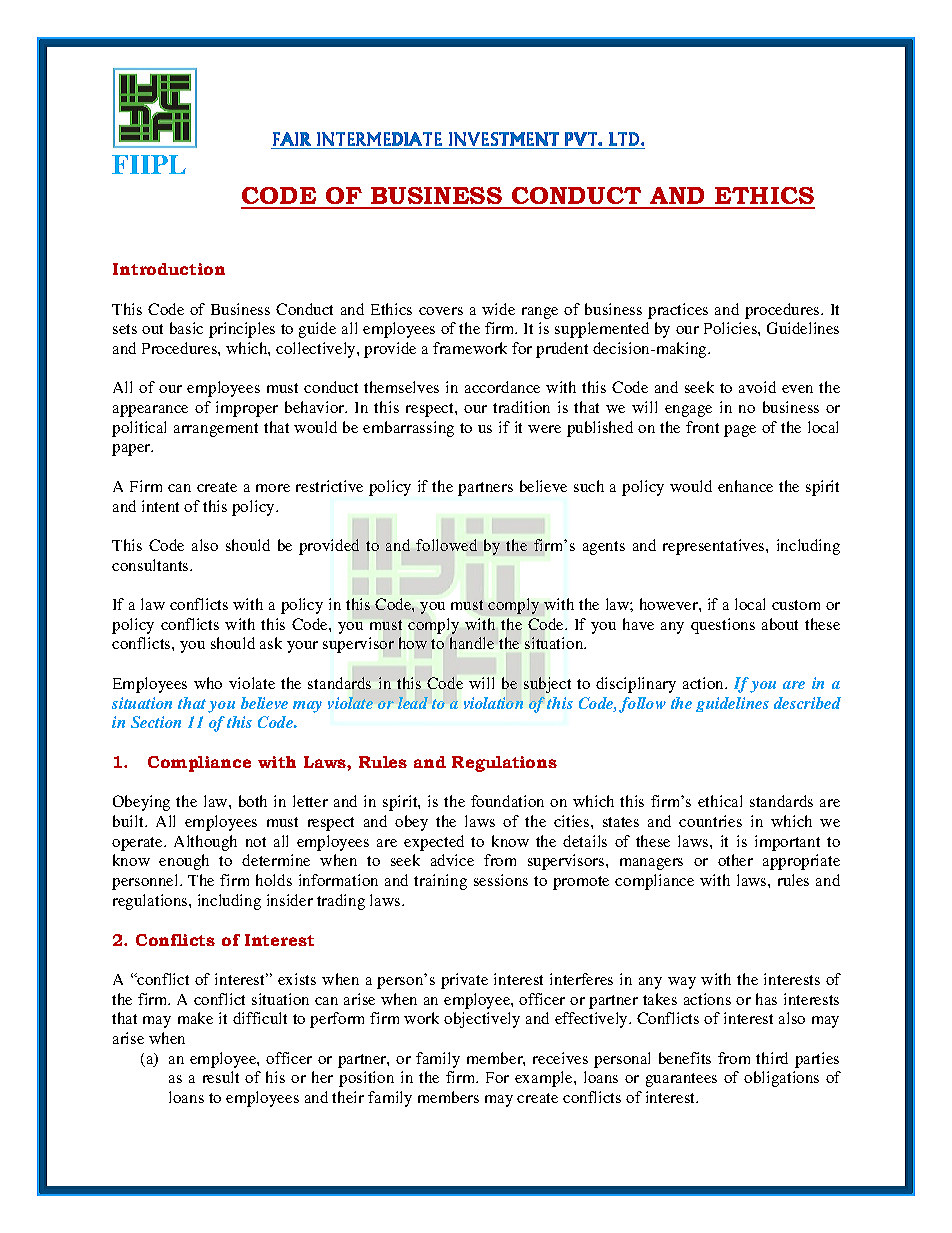  Describe the element at coordinates (731, 328) in the screenshot. I see `Policies` at that location.
